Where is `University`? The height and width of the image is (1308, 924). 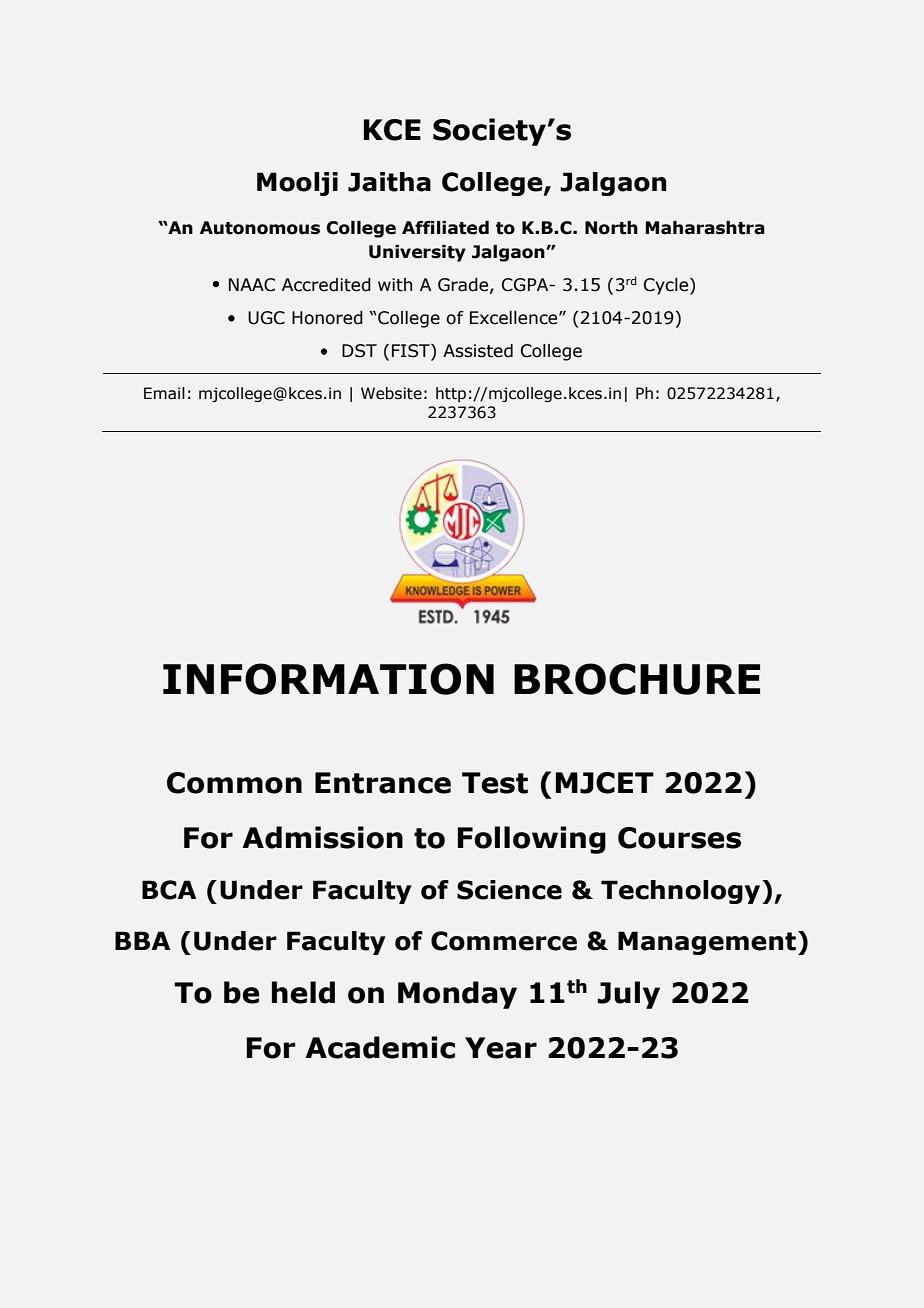
University is located at coordinates (417, 253).
